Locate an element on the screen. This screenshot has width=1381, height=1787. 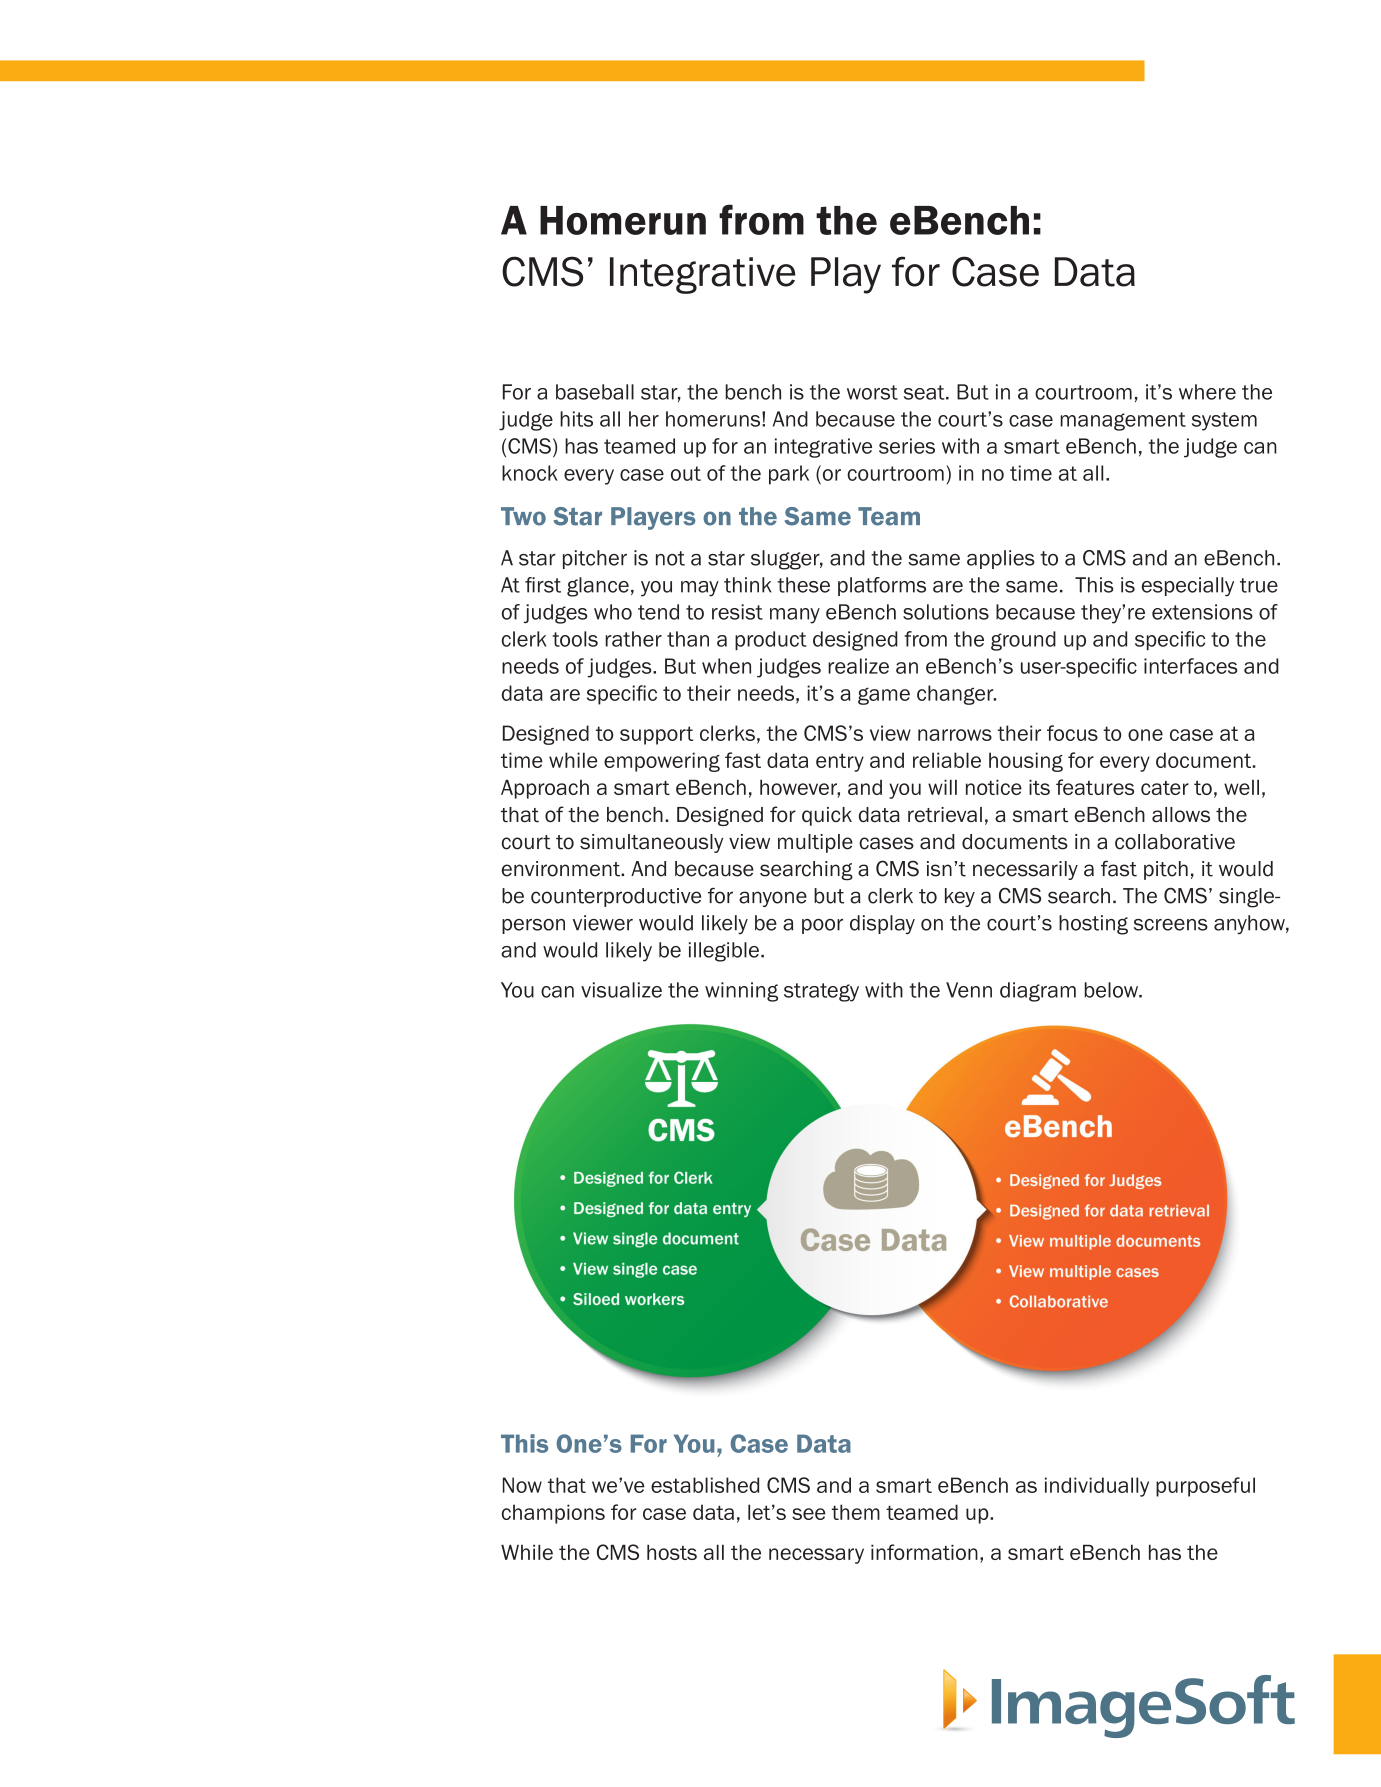
individually is located at coordinates (1097, 1487).
